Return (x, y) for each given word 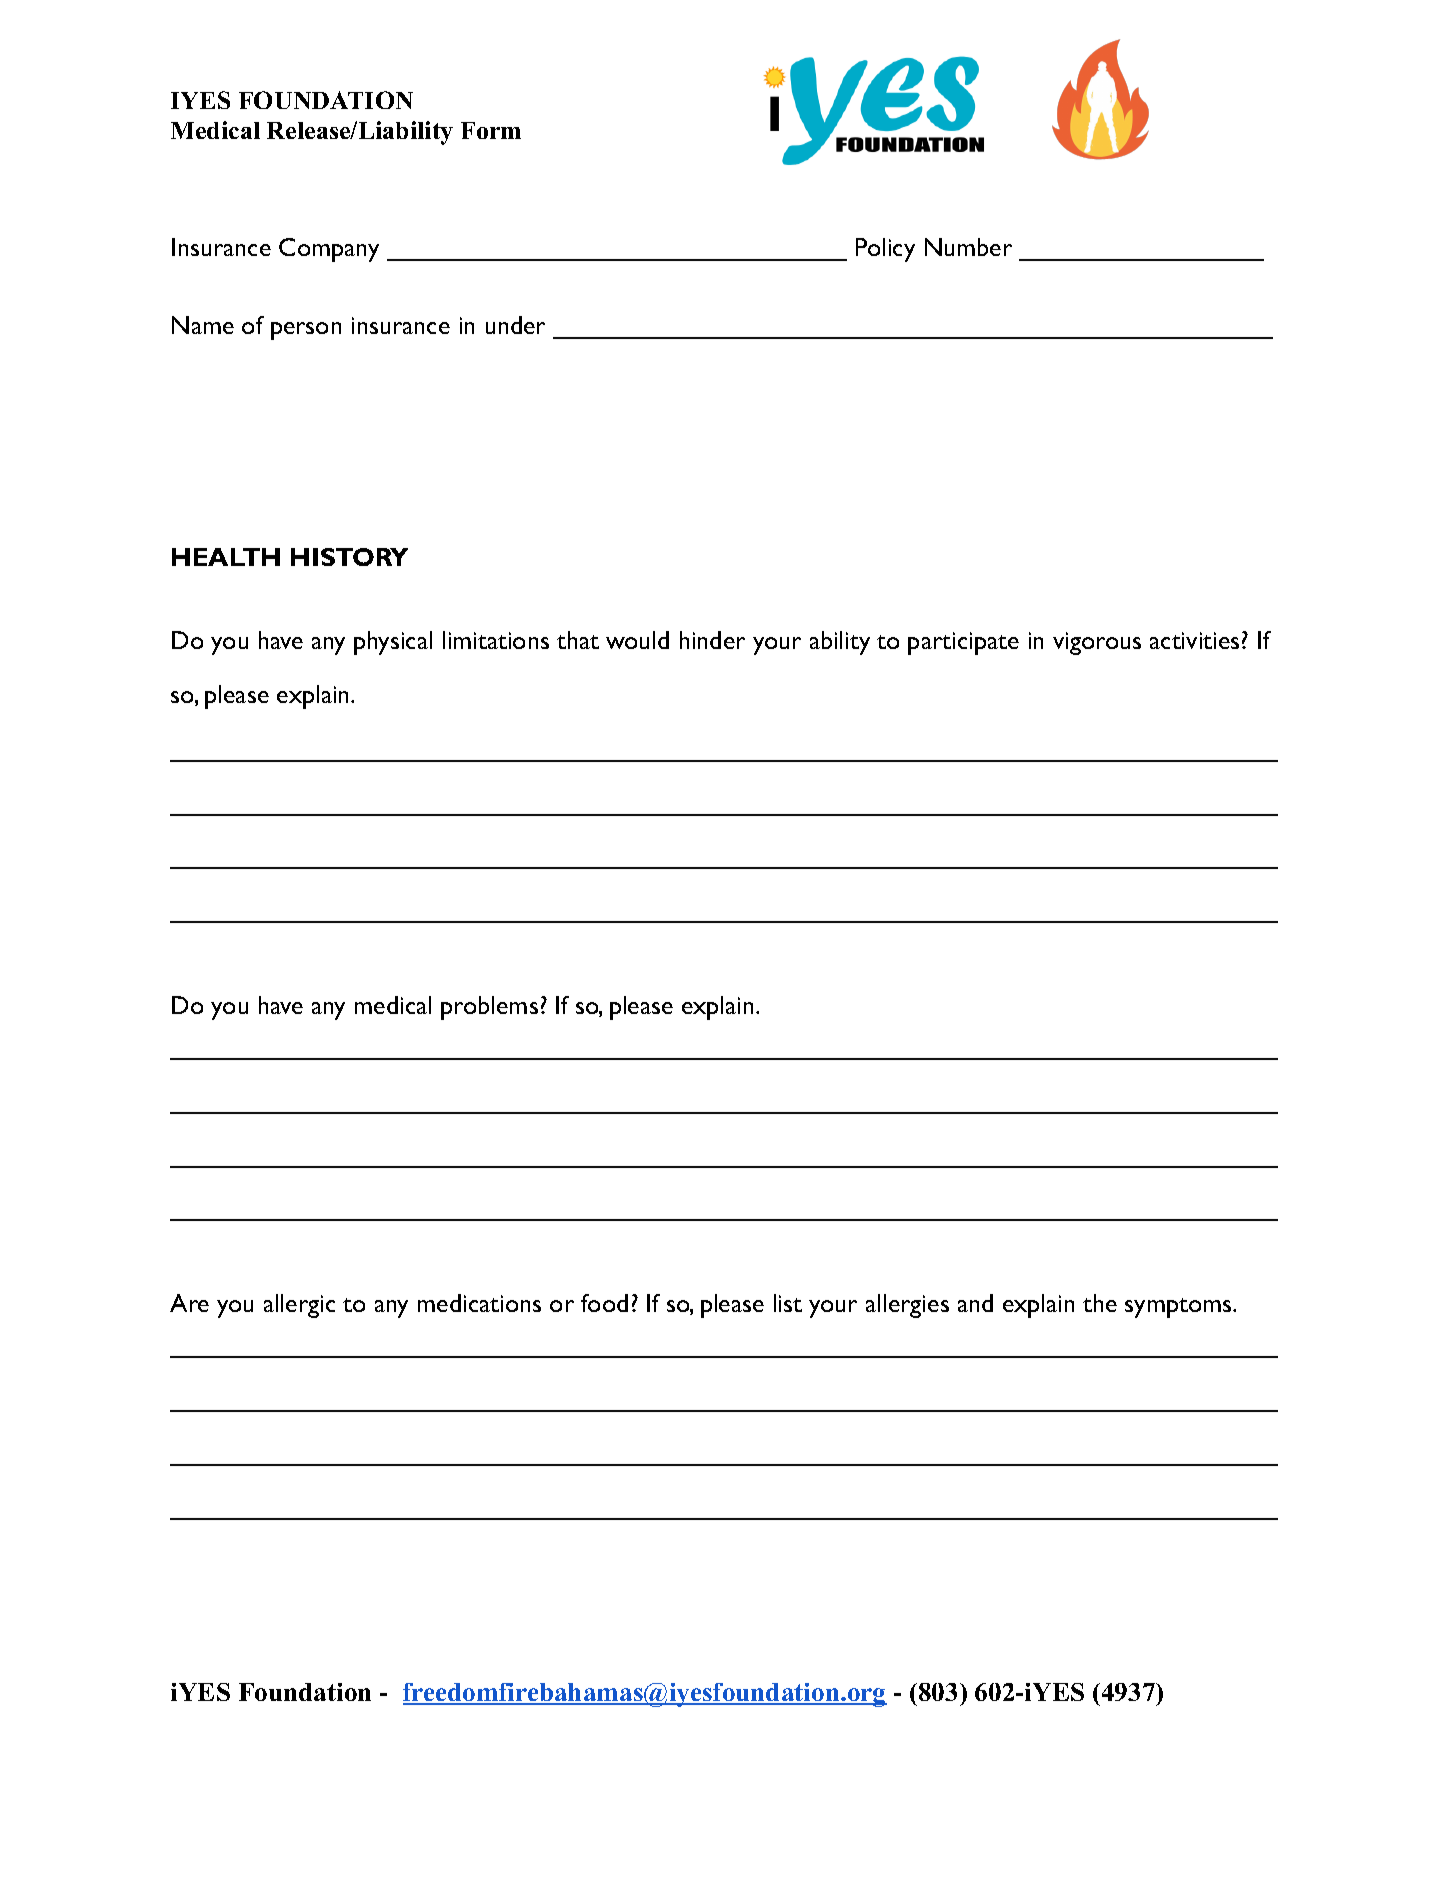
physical (393, 643)
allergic (299, 1306)
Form (491, 130)
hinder (712, 640)
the (1100, 1303)
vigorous (1097, 643)
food (604, 1303)
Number (968, 247)
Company (329, 250)
